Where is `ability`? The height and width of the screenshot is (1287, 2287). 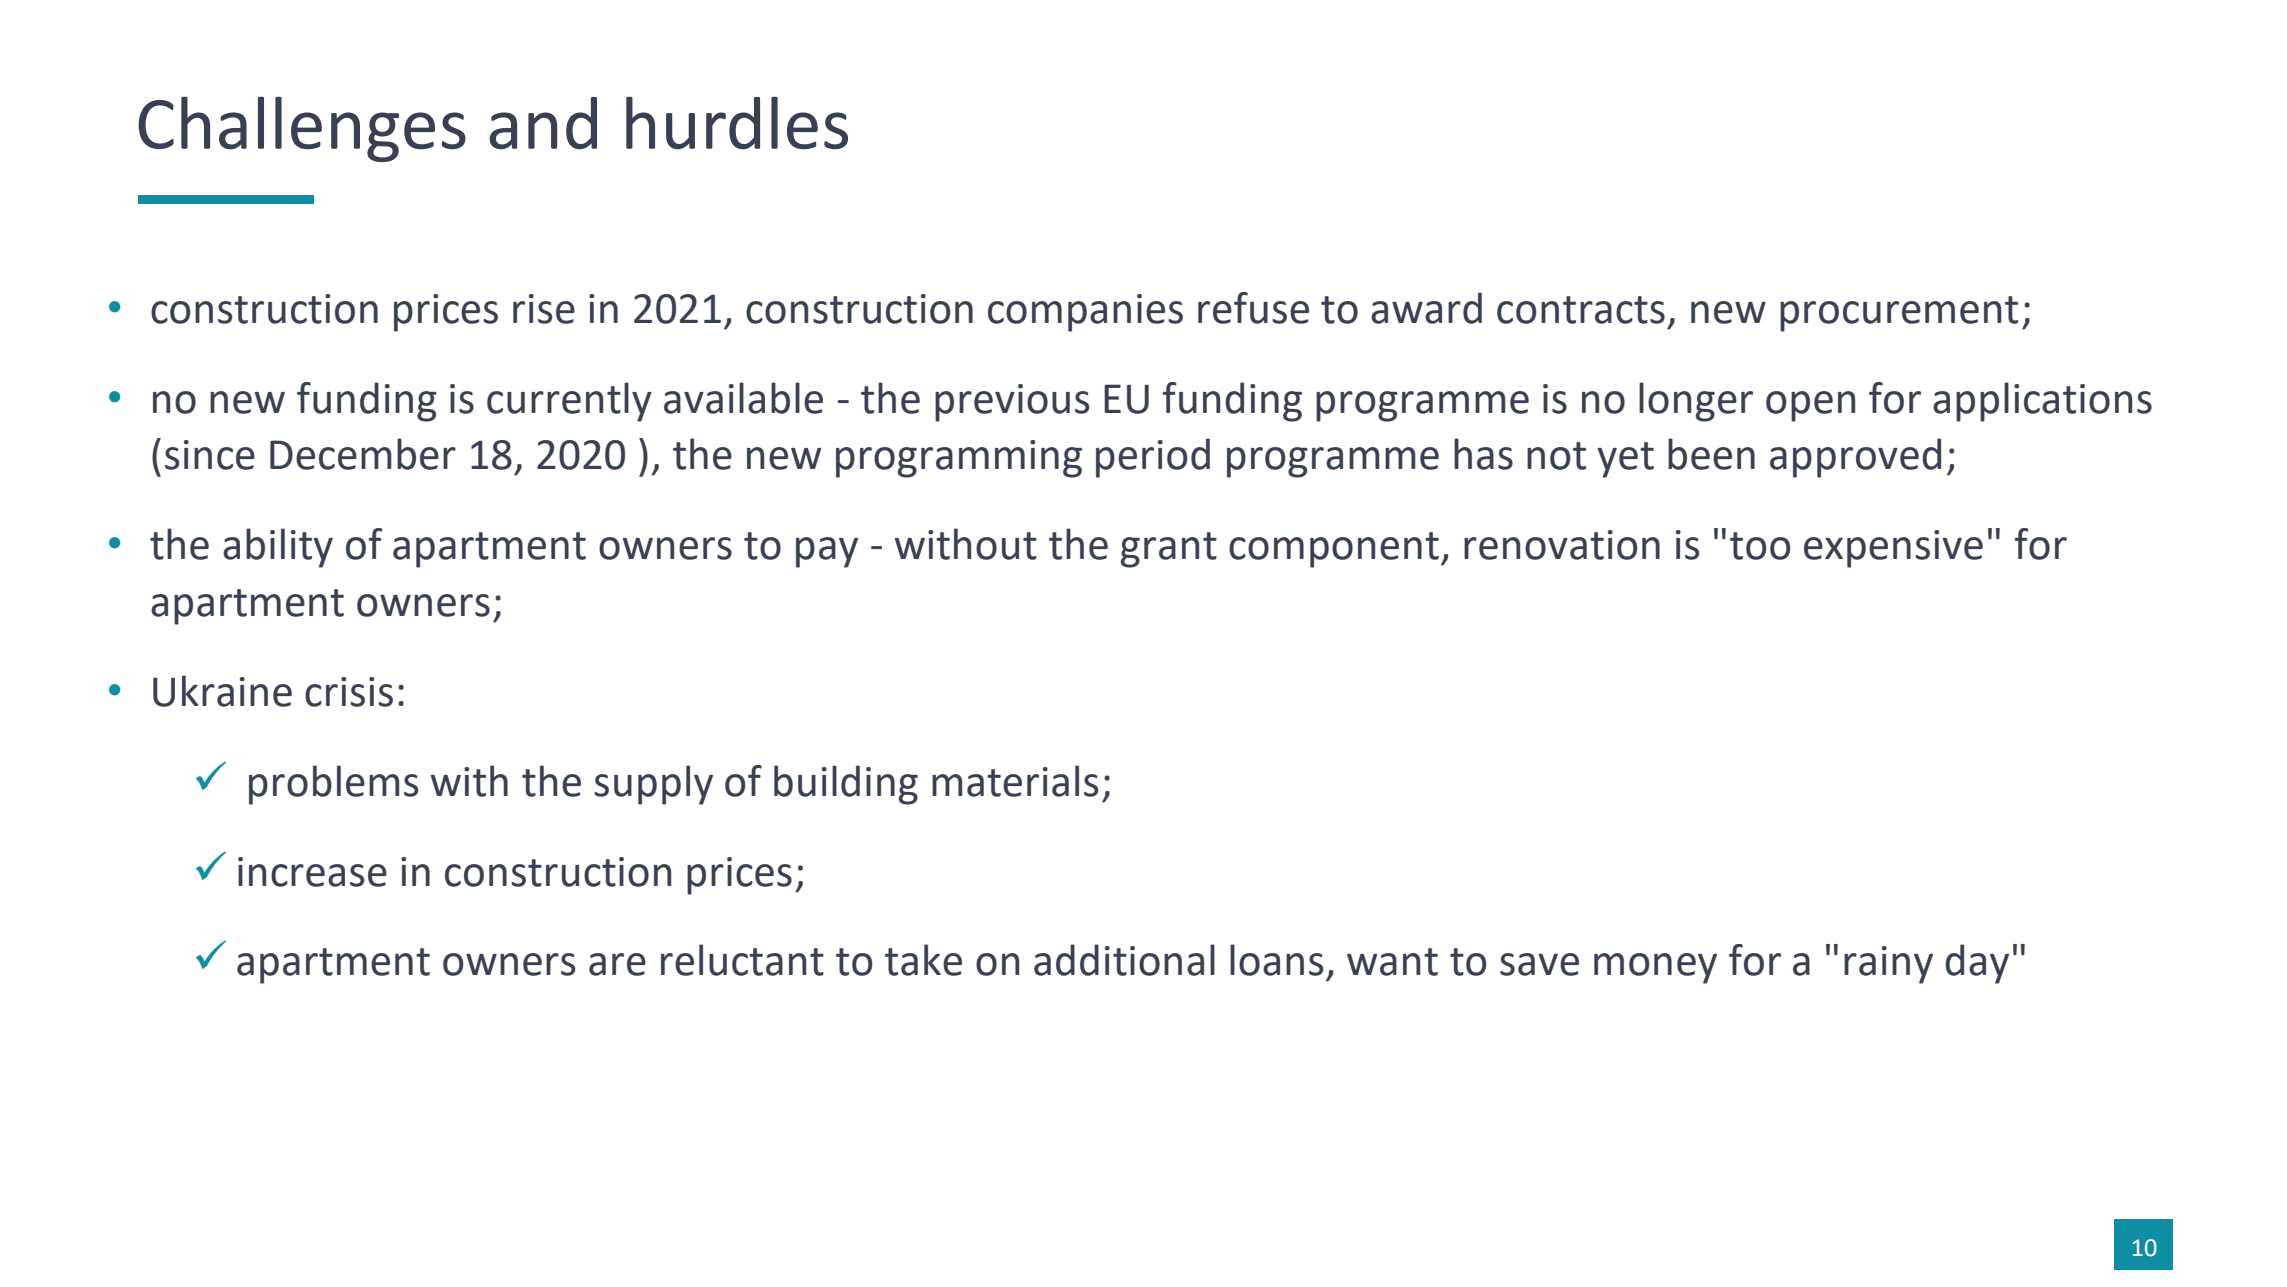 ability is located at coordinates (278, 548).
